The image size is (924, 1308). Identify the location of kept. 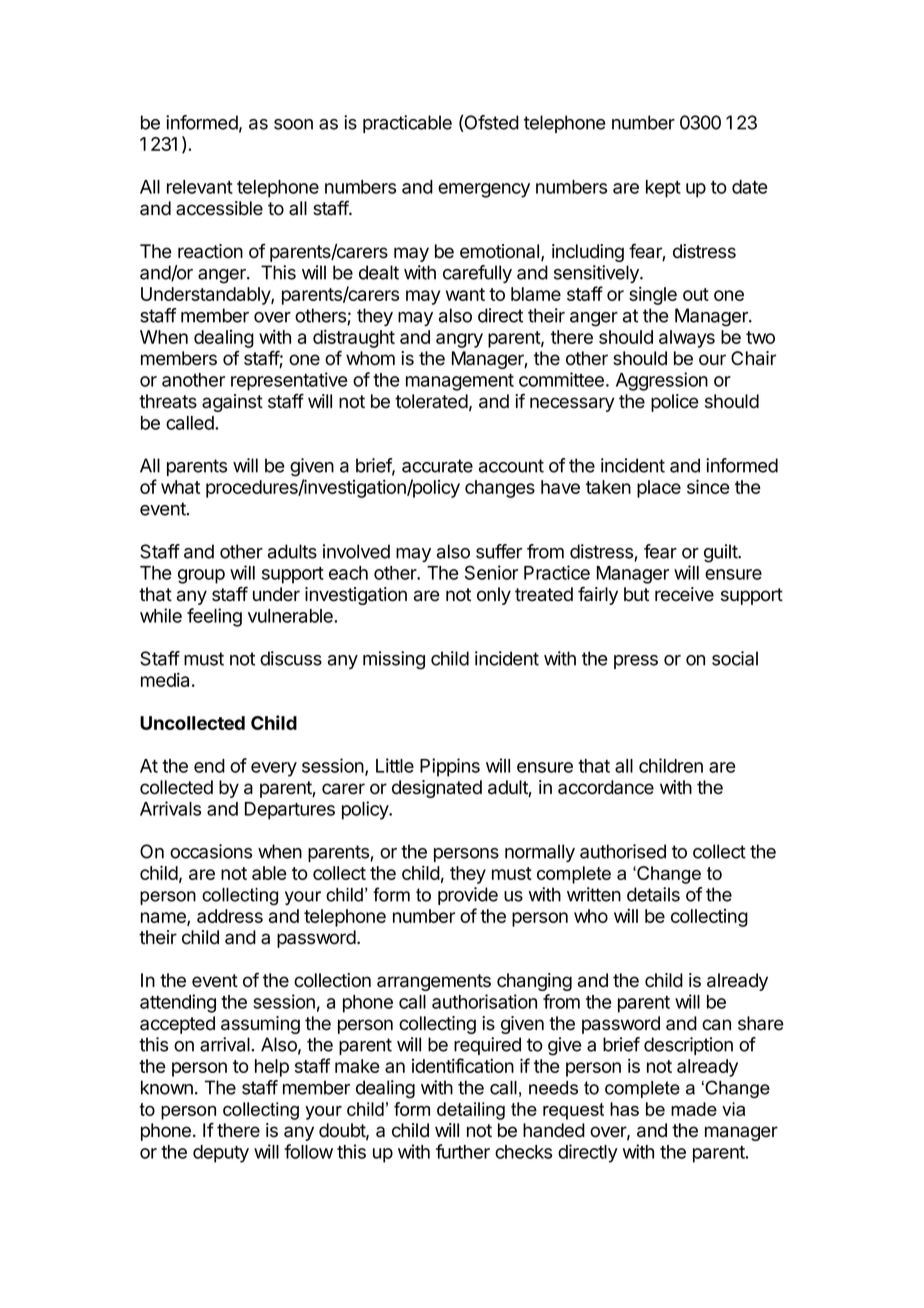
(663, 189).
